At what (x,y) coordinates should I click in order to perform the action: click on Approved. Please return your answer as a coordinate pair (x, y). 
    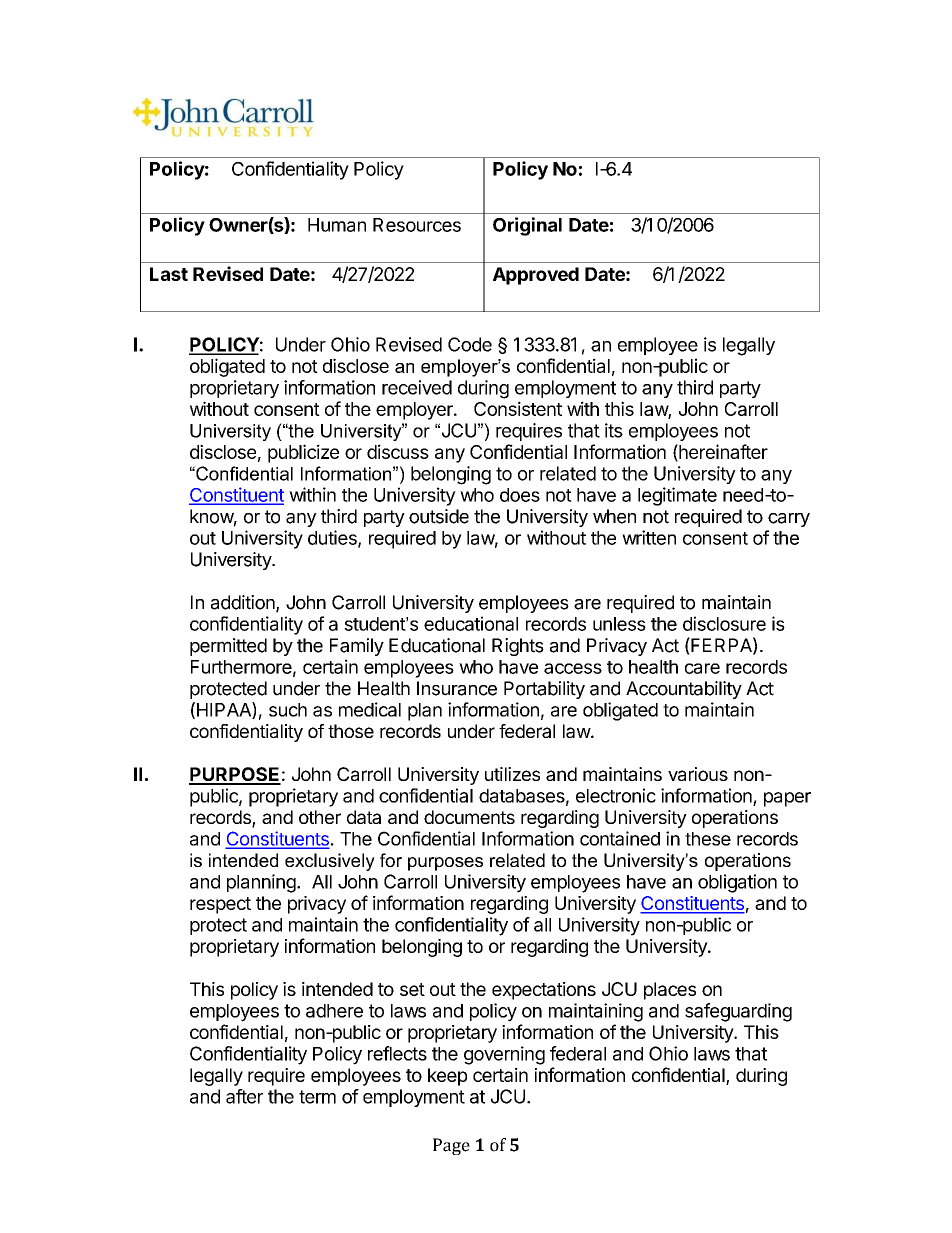
    Looking at the image, I should click on (536, 276).
